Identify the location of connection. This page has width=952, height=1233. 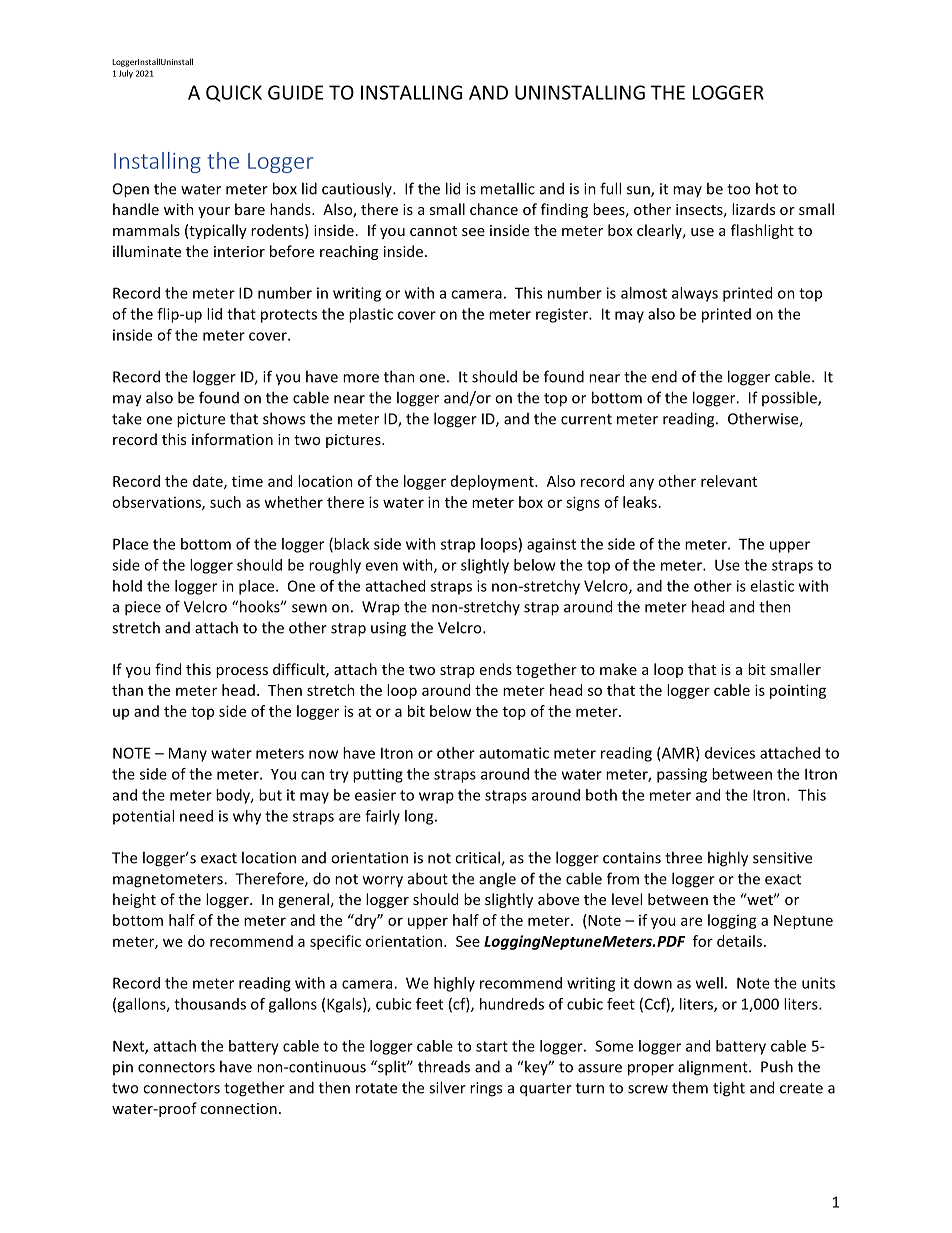
(238, 1108).
